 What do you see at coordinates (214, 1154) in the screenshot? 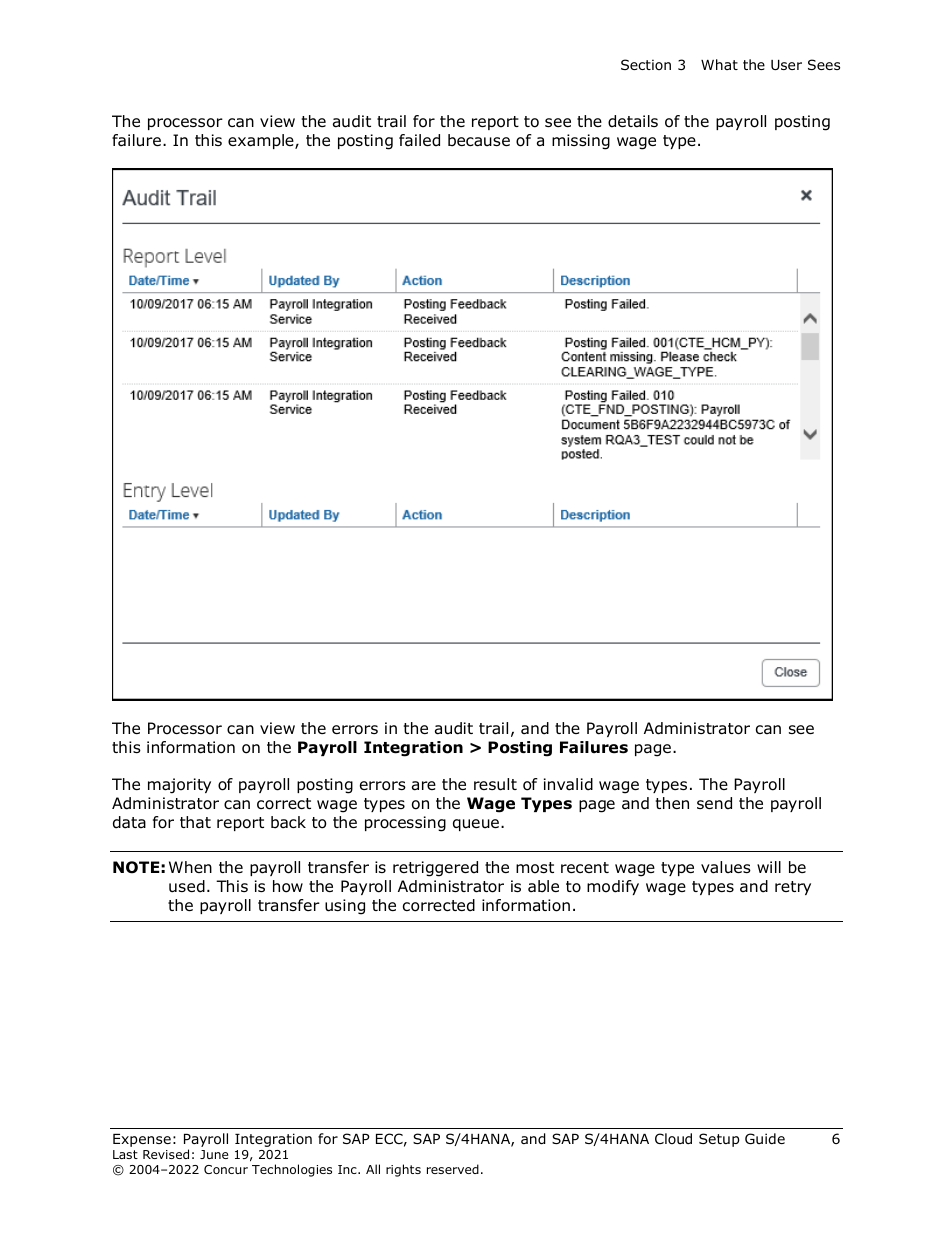
I see `June` at bounding box center [214, 1154].
